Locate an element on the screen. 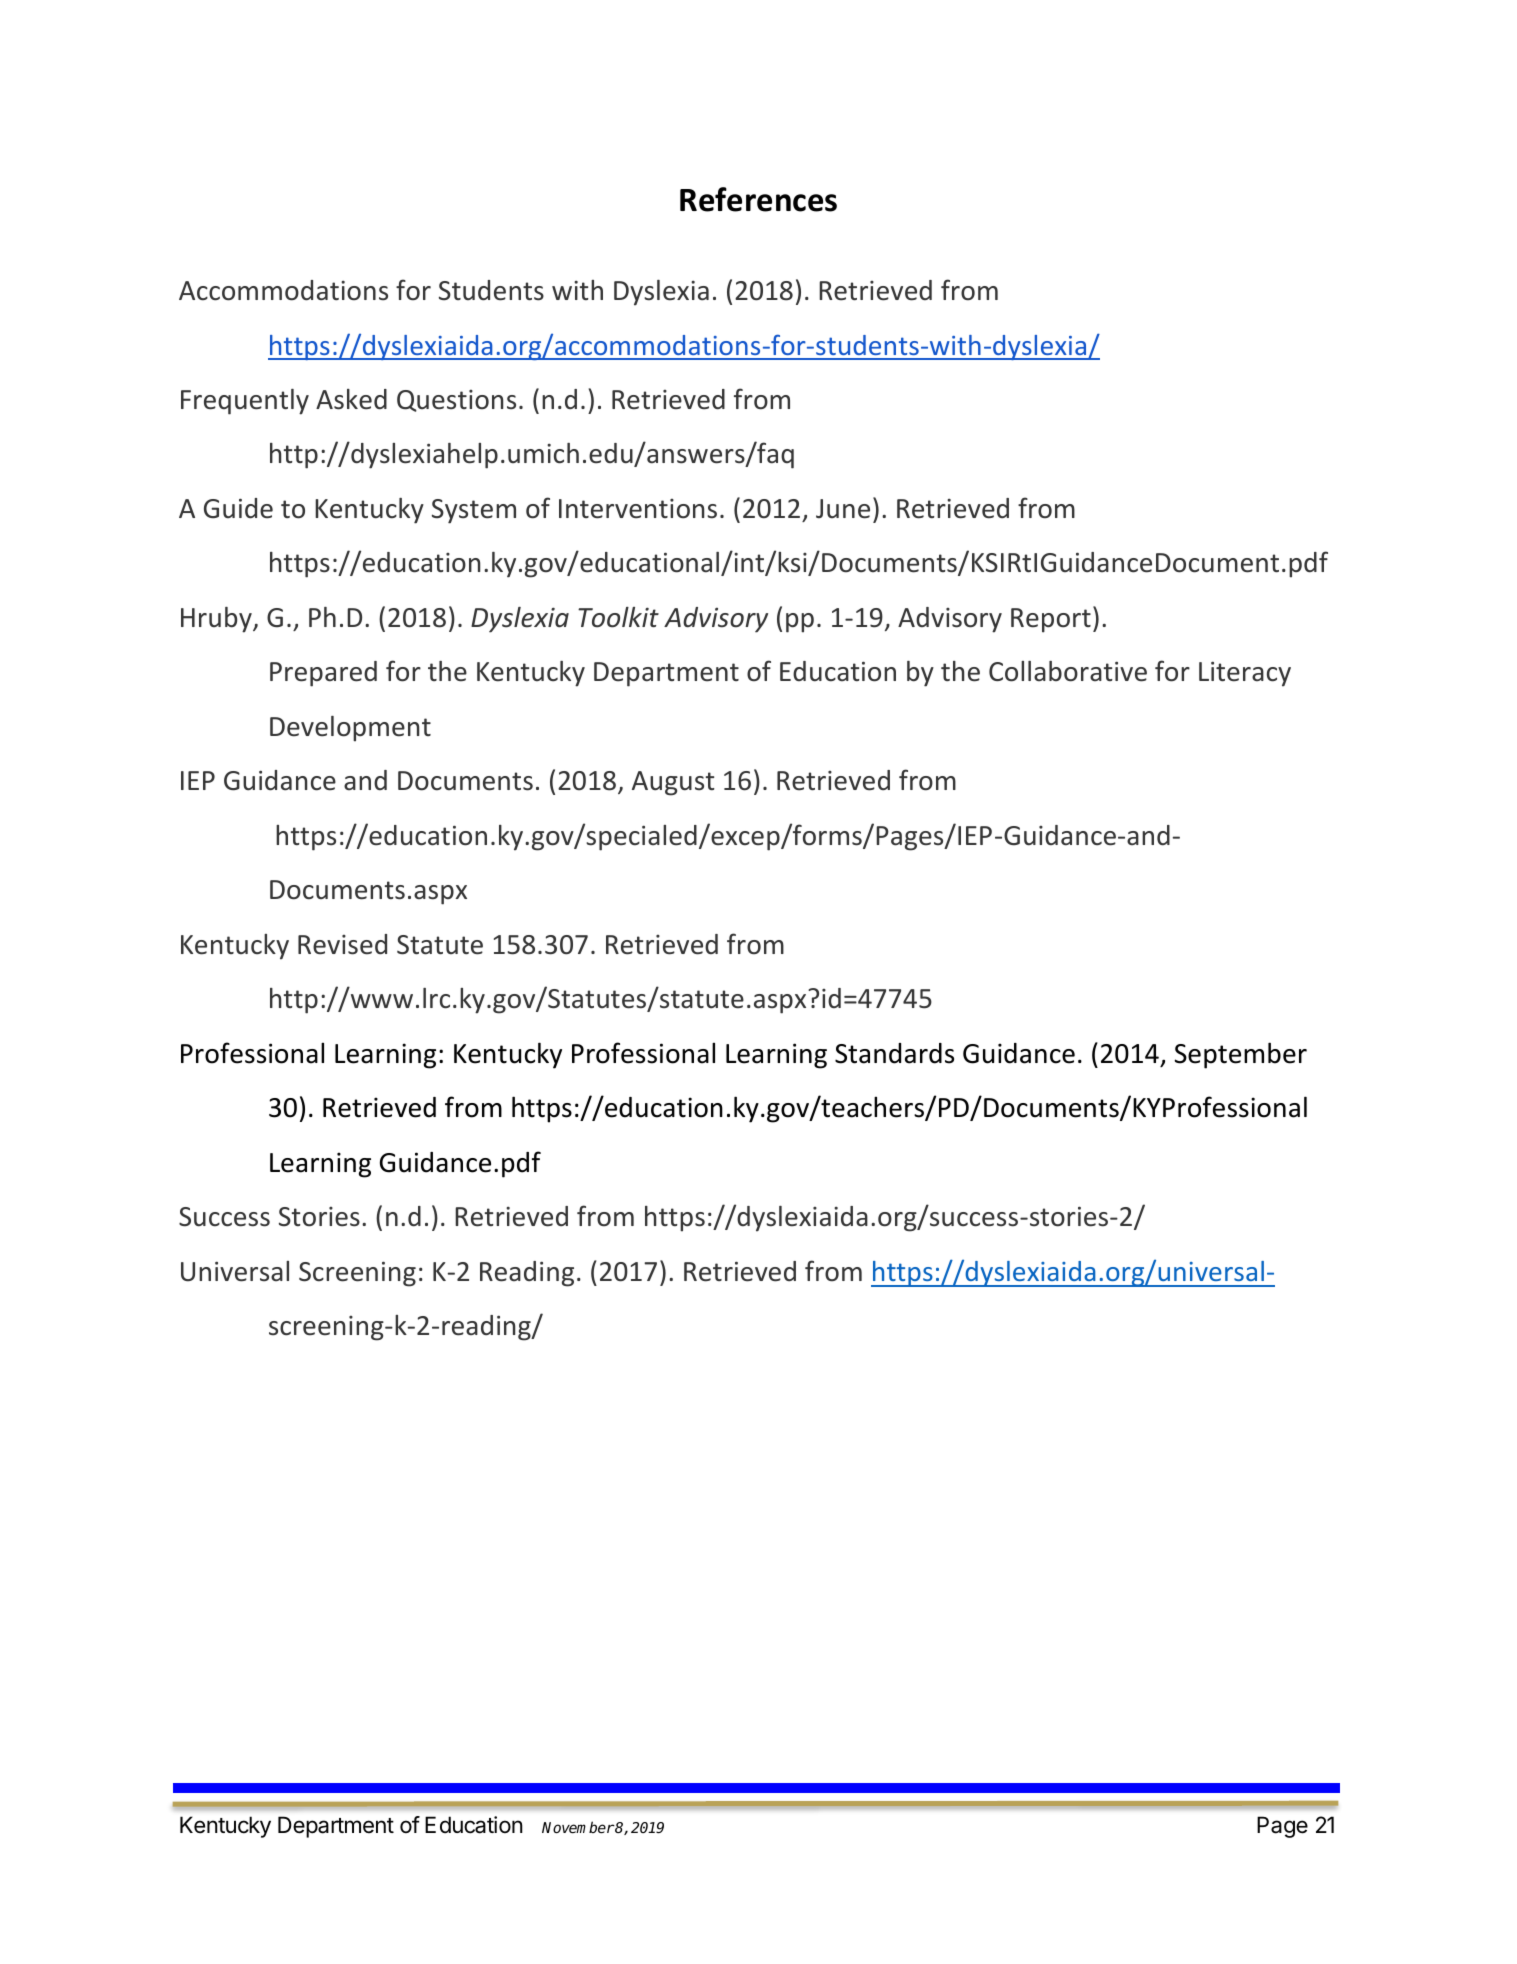 This screenshot has width=1517, height=1964. Report is located at coordinates (1051, 620).
